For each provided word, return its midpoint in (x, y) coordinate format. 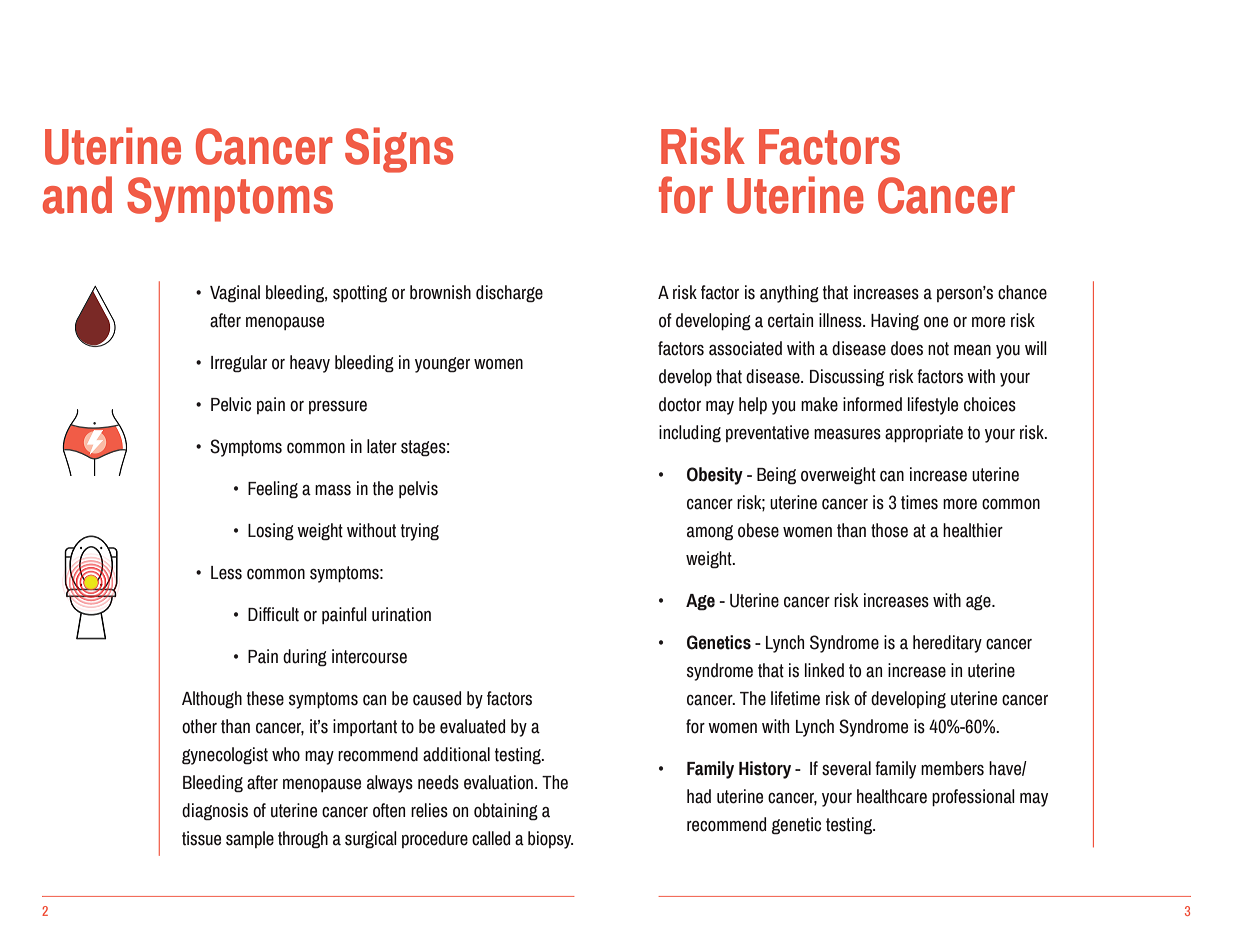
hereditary (947, 644)
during (305, 658)
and (77, 195)
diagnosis (215, 812)
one (936, 322)
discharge (509, 294)
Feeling (273, 490)
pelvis (418, 489)
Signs (399, 150)
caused (437, 698)
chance (1022, 292)
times (919, 502)
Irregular (239, 364)
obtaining (506, 812)
